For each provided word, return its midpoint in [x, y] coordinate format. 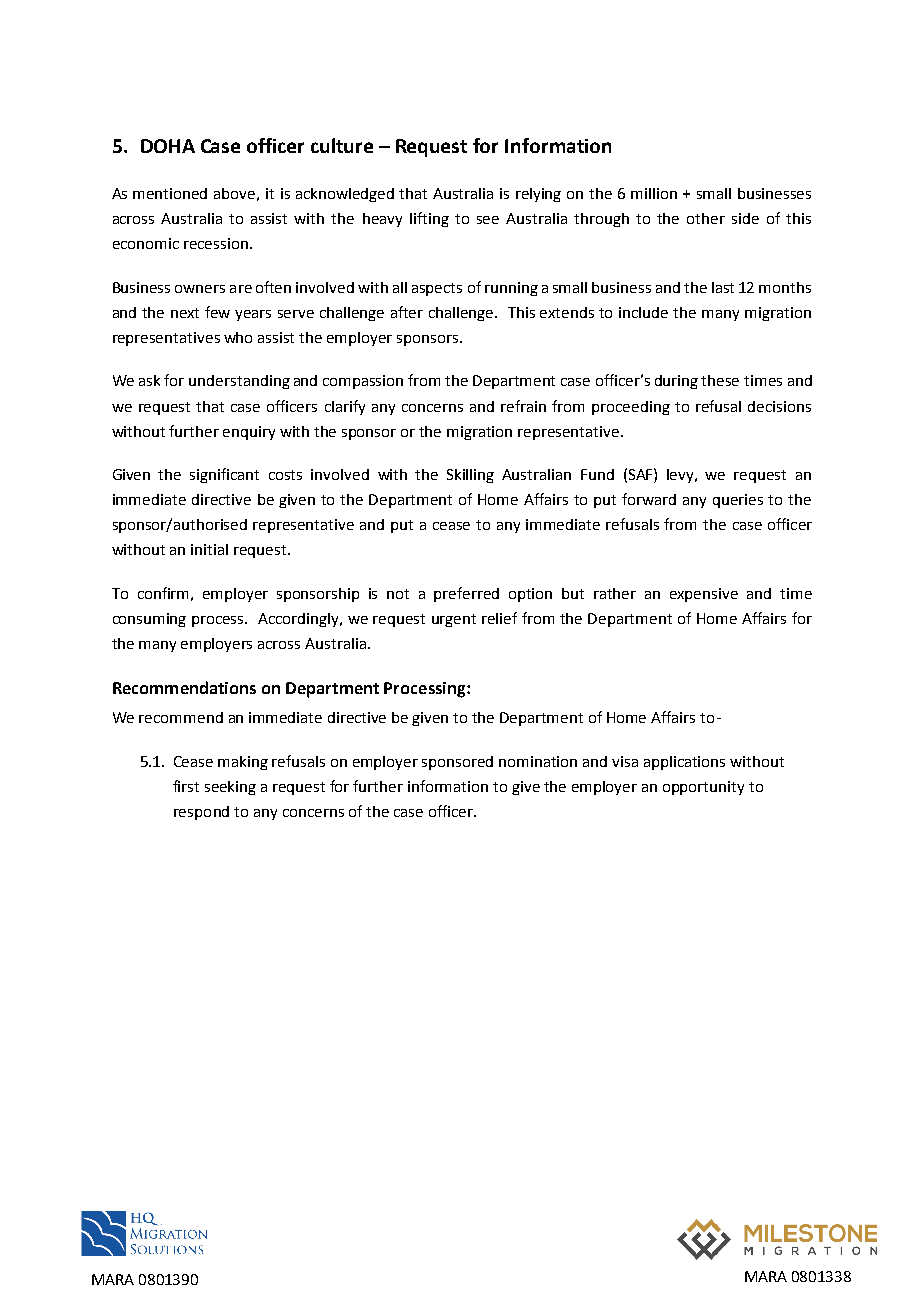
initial [209, 549]
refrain [523, 406]
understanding [239, 382]
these [720, 380]
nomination [538, 761]
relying [538, 195]
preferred [466, 594]
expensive [704, 595]
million [654, 193]
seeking [230, 788]
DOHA [168, 146]
